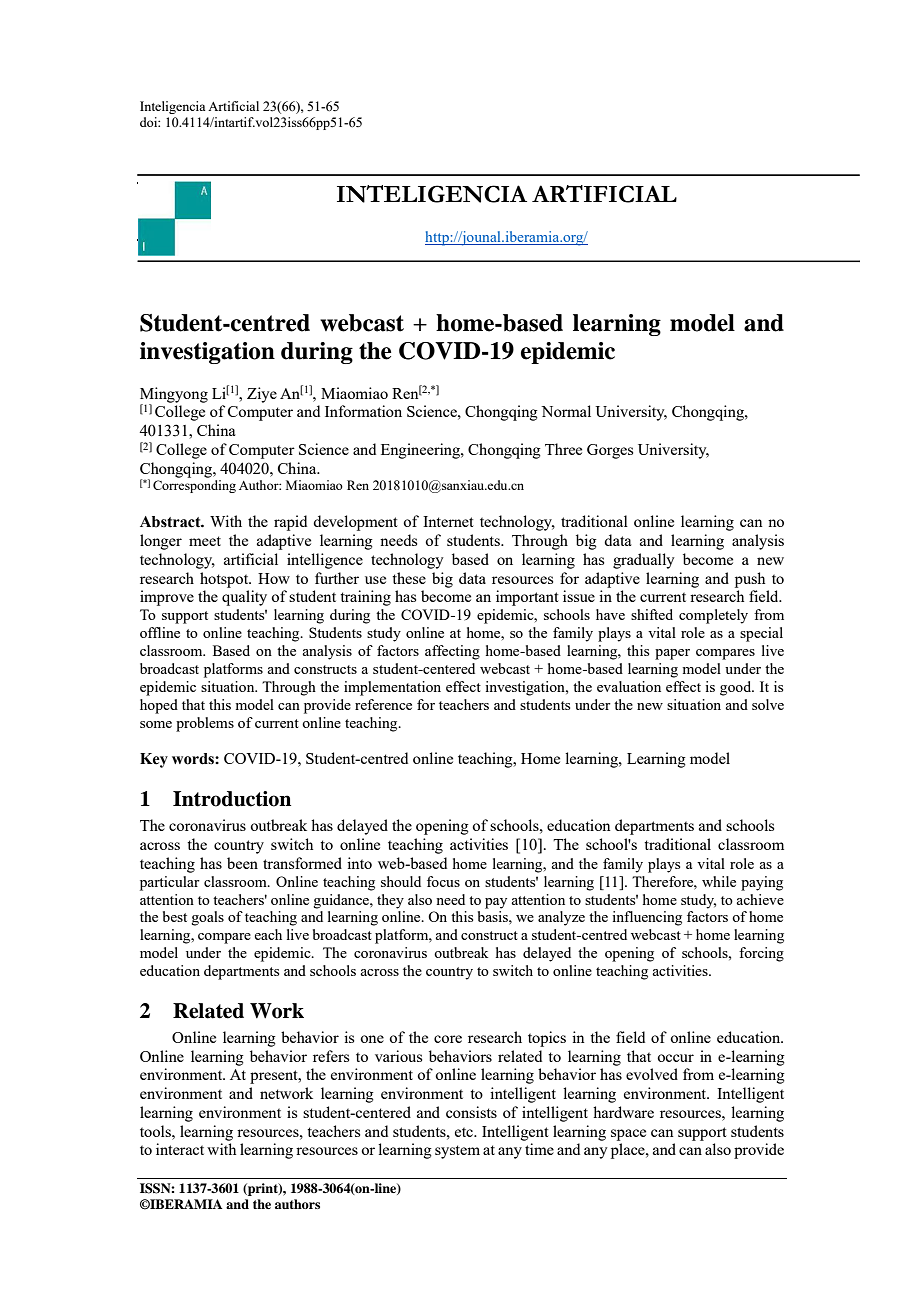 The image size is (924, 1308). What do you see at coordinates (465, 1132) in the page?
I see `etc` at bounding box center [465, 1132].
